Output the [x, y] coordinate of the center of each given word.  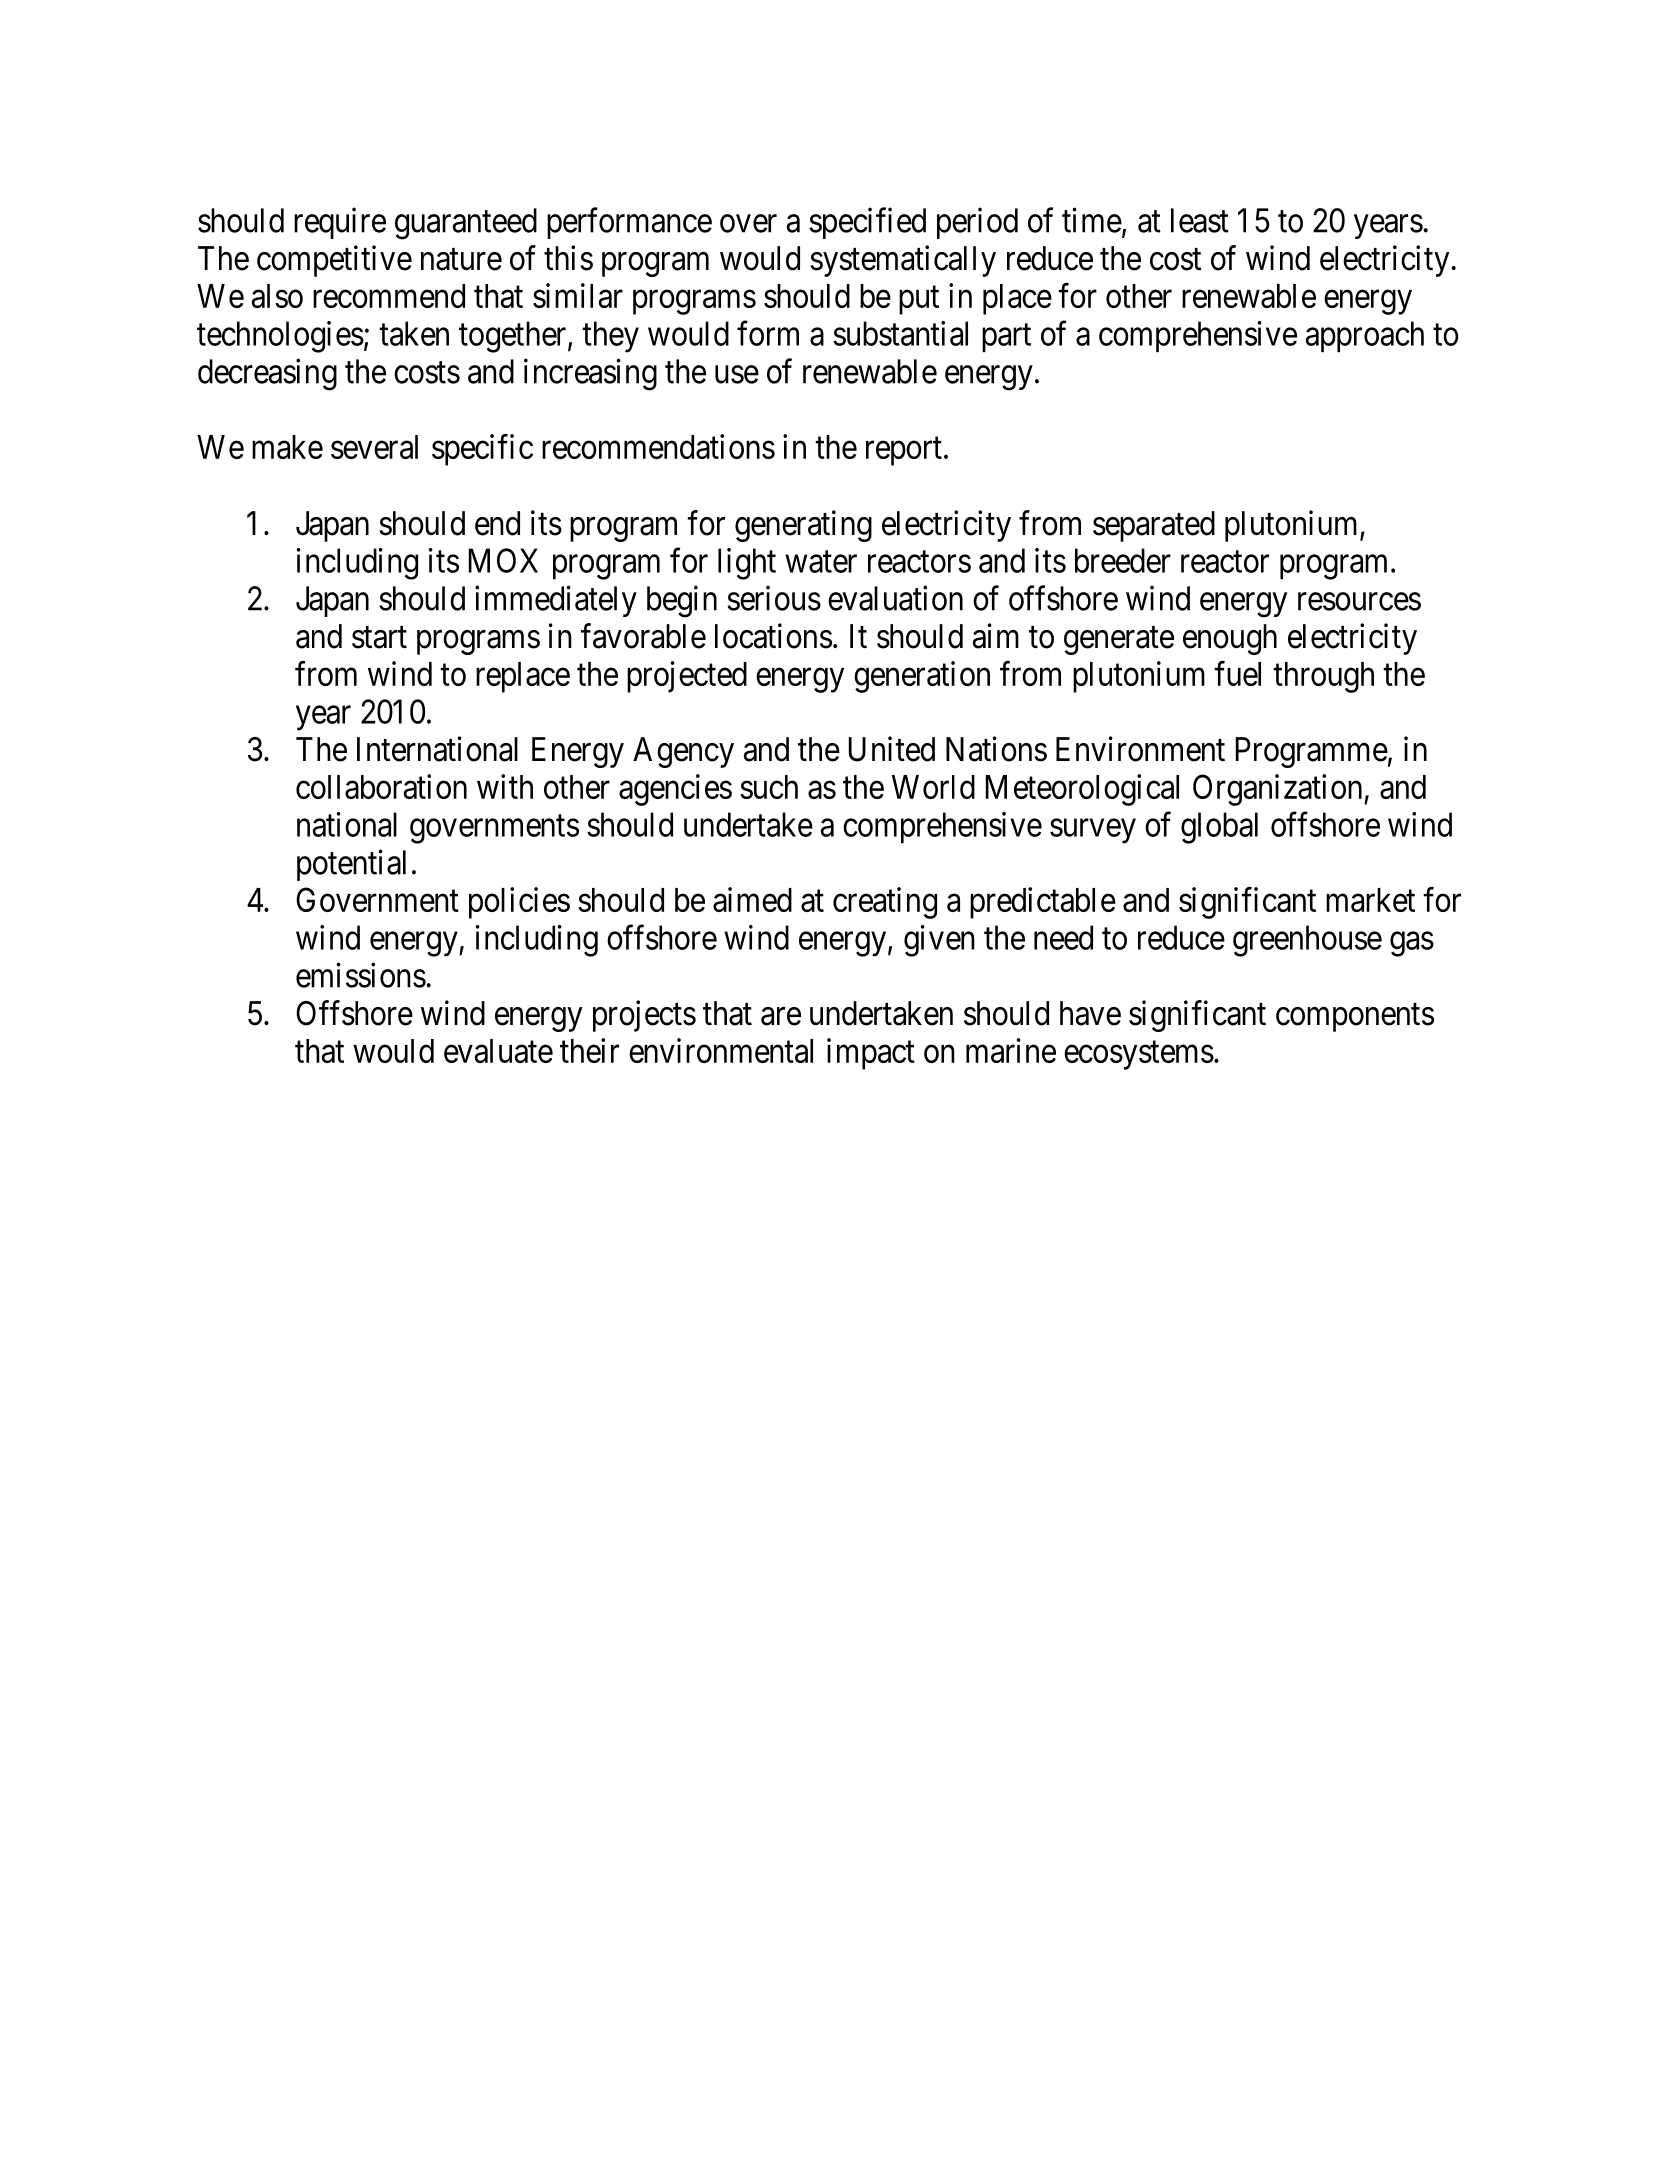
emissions [361, 975]
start [379, 638]
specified [867, 223]
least [1200, 220]
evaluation [895, 598]
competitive [334, 261]
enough [1230, 639]
